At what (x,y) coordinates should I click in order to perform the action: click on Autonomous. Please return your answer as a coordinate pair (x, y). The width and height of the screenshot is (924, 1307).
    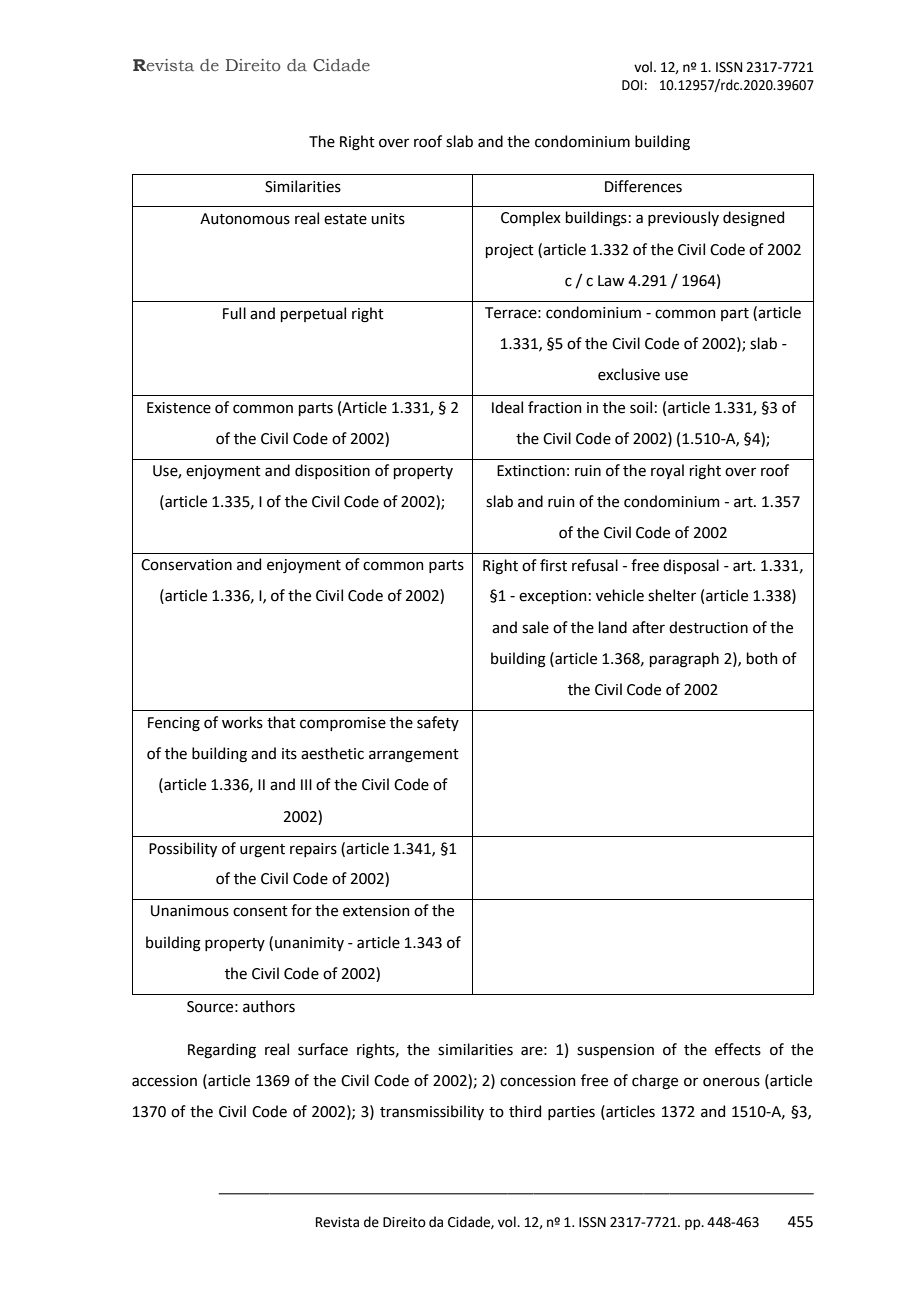
    Looking at the image, I should click on (245, 219).
